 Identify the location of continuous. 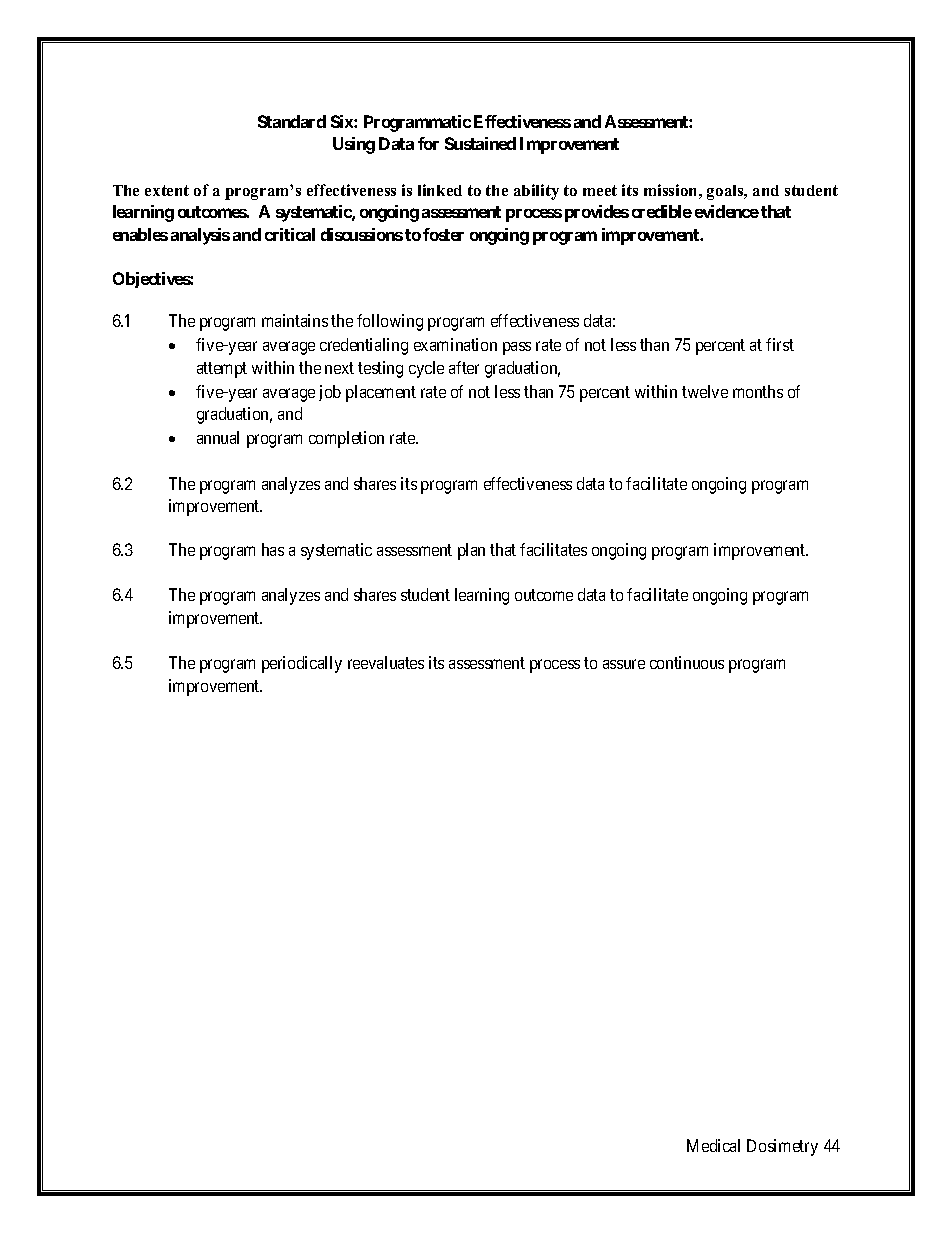
(687, 662).
